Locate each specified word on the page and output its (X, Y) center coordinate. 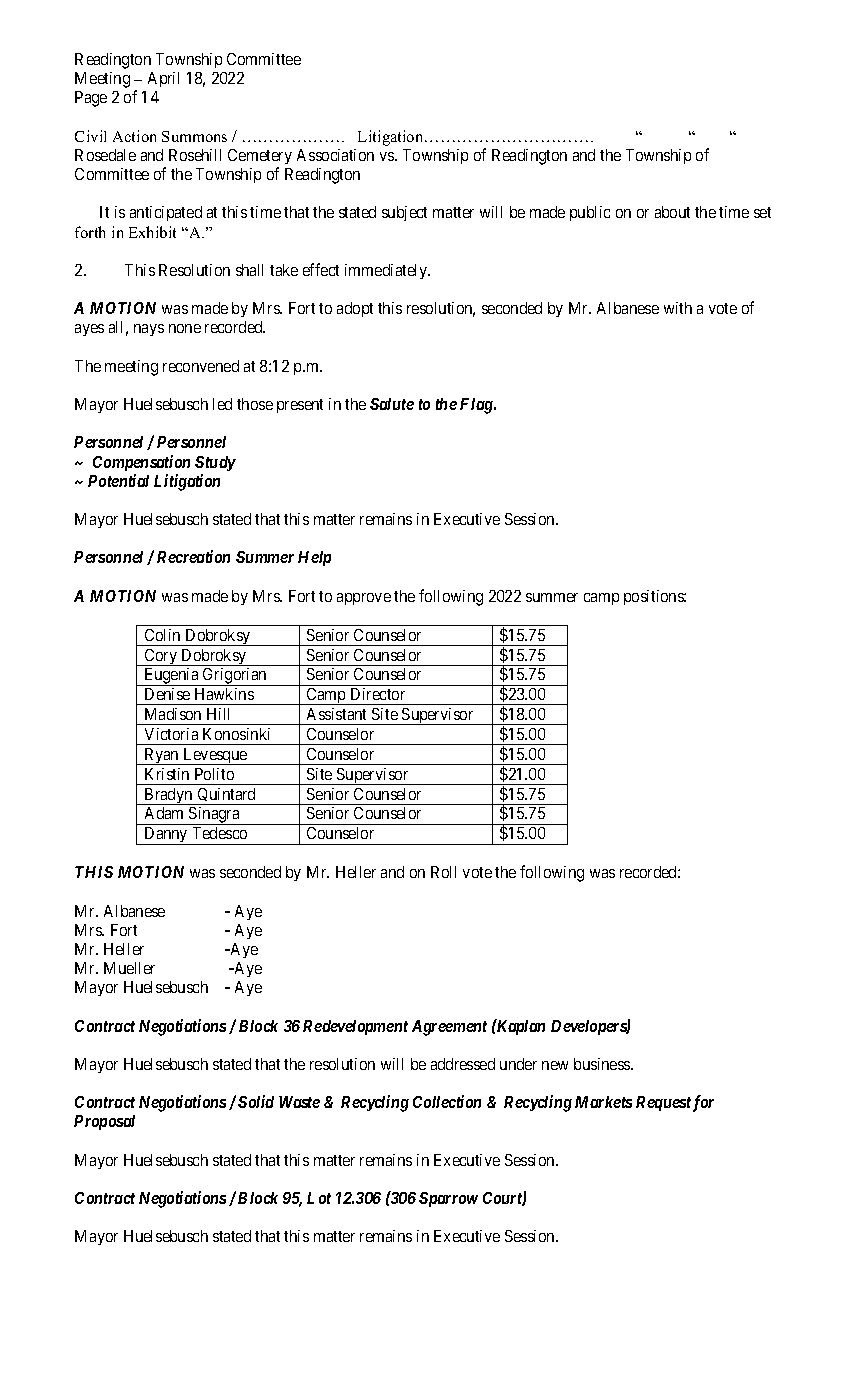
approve (364, 599)
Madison (173, 714)
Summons (194, 136)
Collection (447, 1101)
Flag (477, 406)
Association (335, 155)
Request (663, 1103)
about (672, 212)
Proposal (104, 1122)
